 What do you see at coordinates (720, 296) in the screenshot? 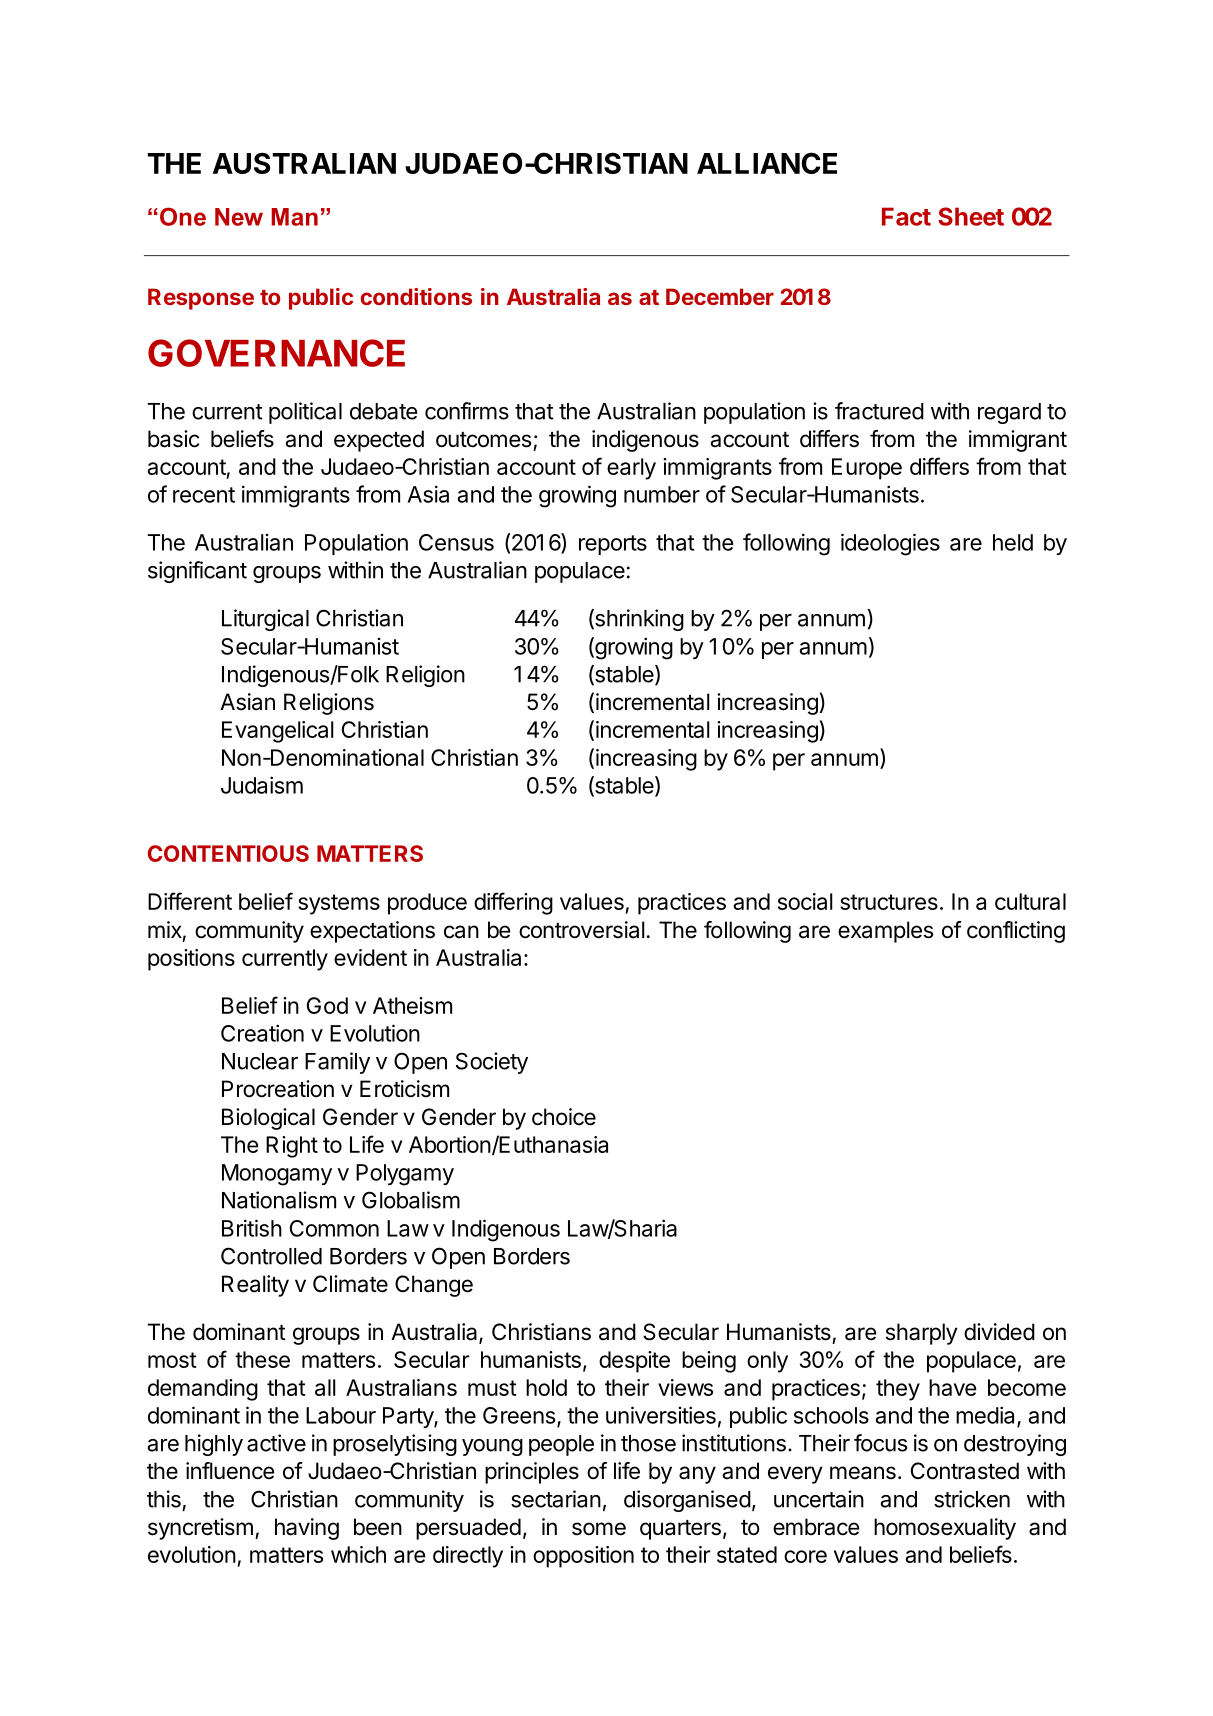
I see `December` at bounding box center [720, 296].
